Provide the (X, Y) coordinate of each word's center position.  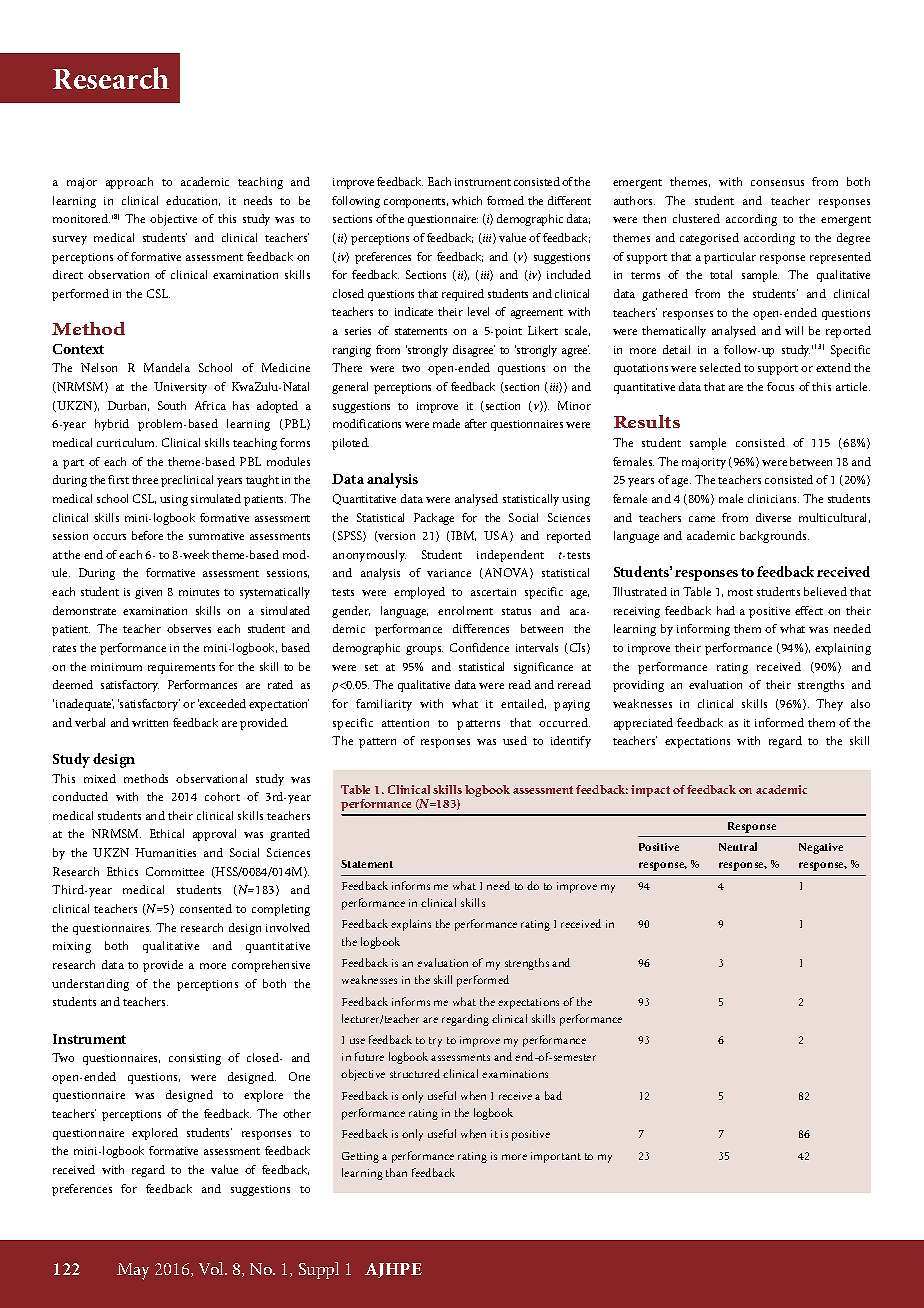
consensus (777, 183)
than (396, 1172)
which (467, 200)
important (556, 1157)
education (193, 201)
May (133, 1271)
